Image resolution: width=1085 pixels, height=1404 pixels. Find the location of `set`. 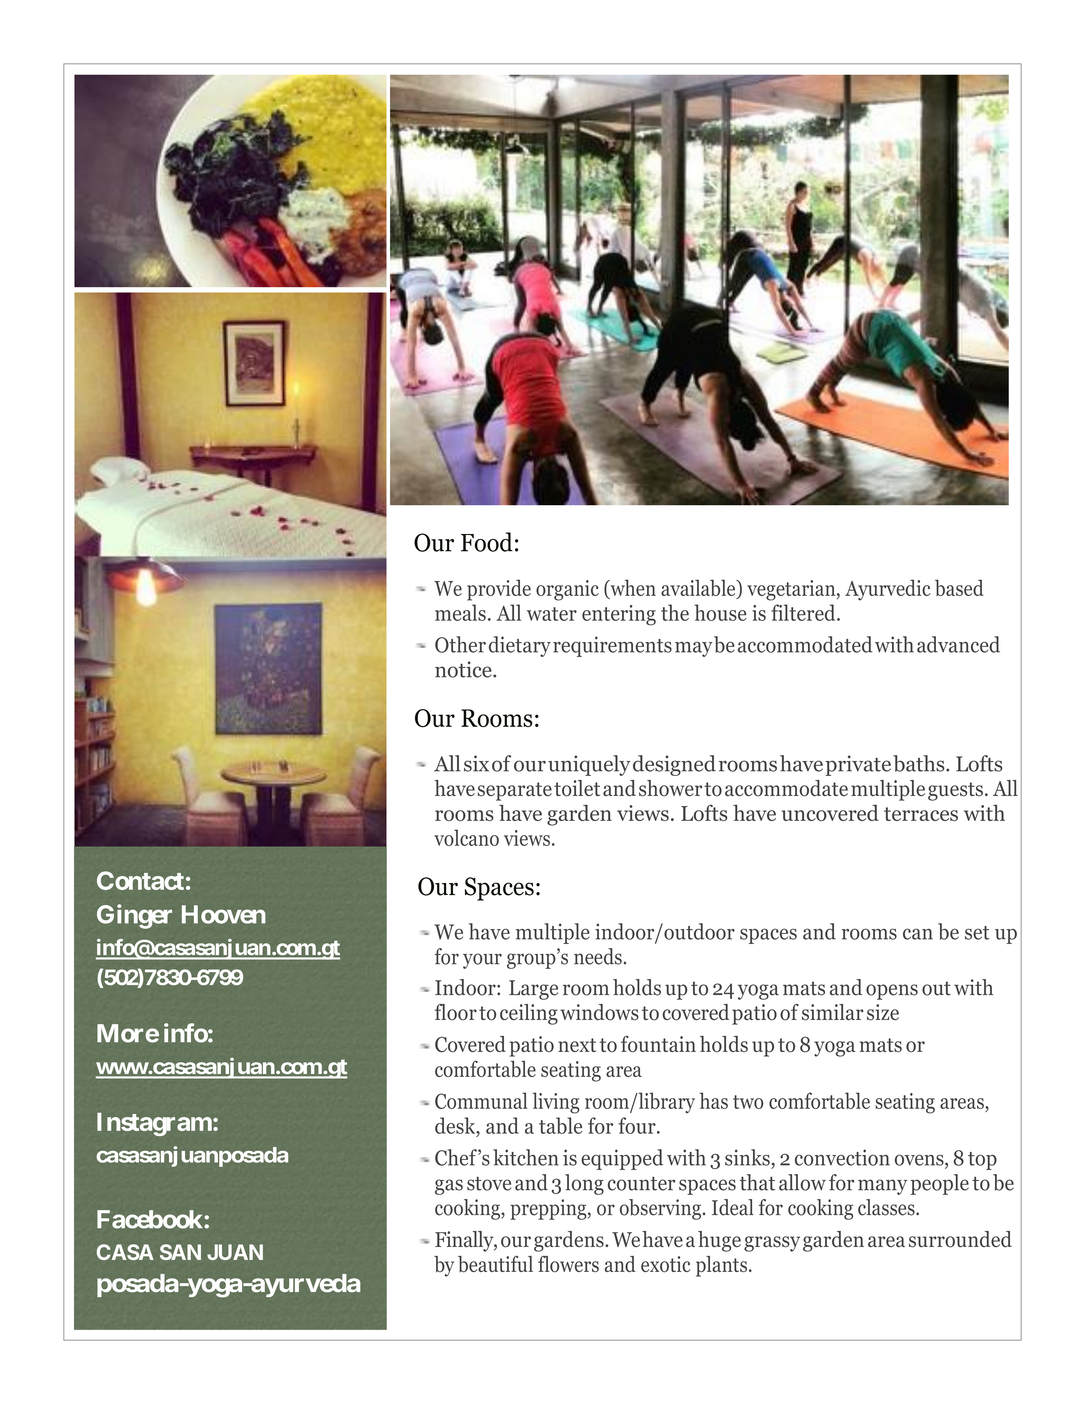

set is located at coordinates (977, 933).
